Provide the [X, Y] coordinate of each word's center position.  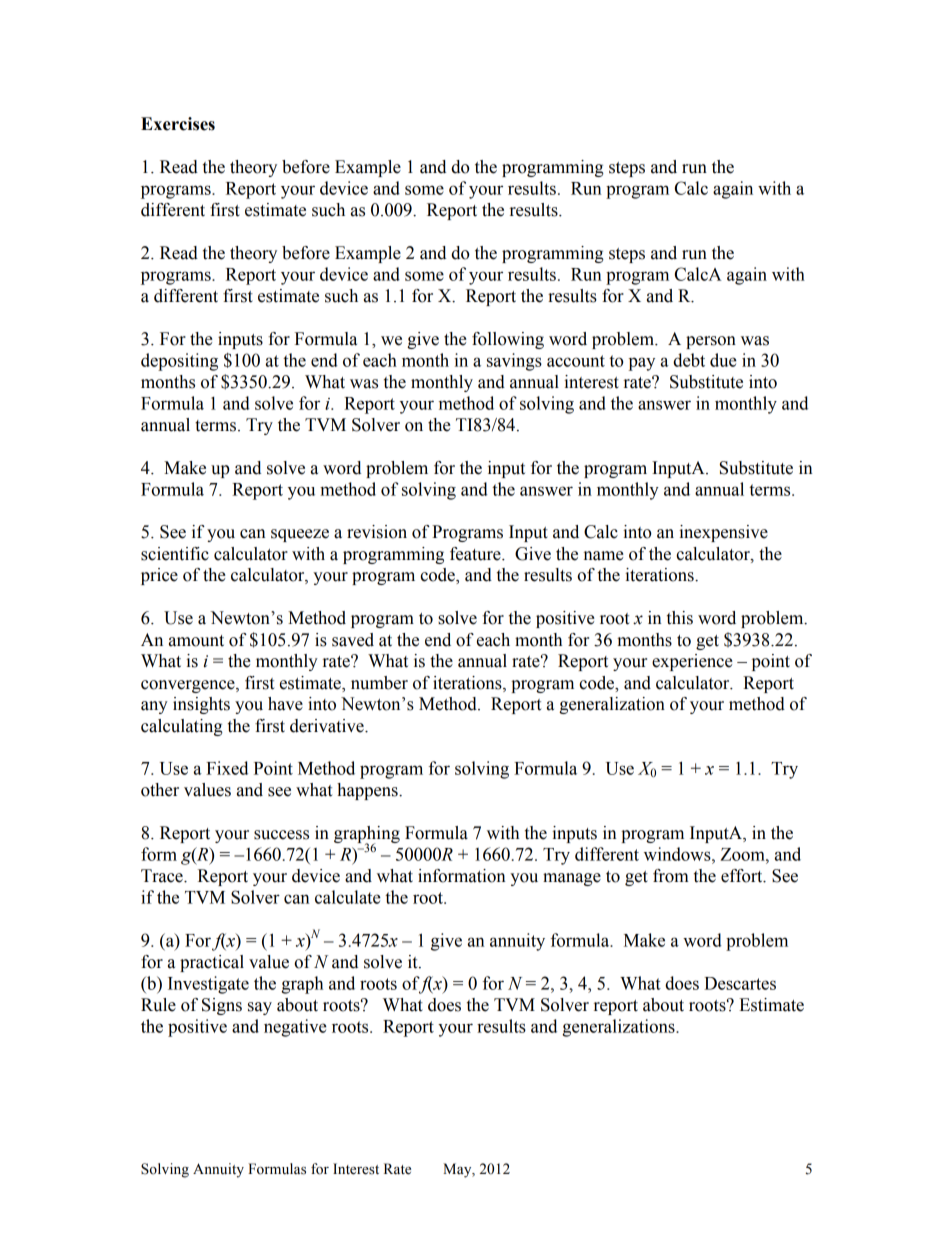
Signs [222, 1006]
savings [514, 362]
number [379, 683]
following [508, 340]
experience [692, 662]
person [711, 342]
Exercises [178, 124]
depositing [179, 362]
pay [642, 364]
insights [201, 705]
